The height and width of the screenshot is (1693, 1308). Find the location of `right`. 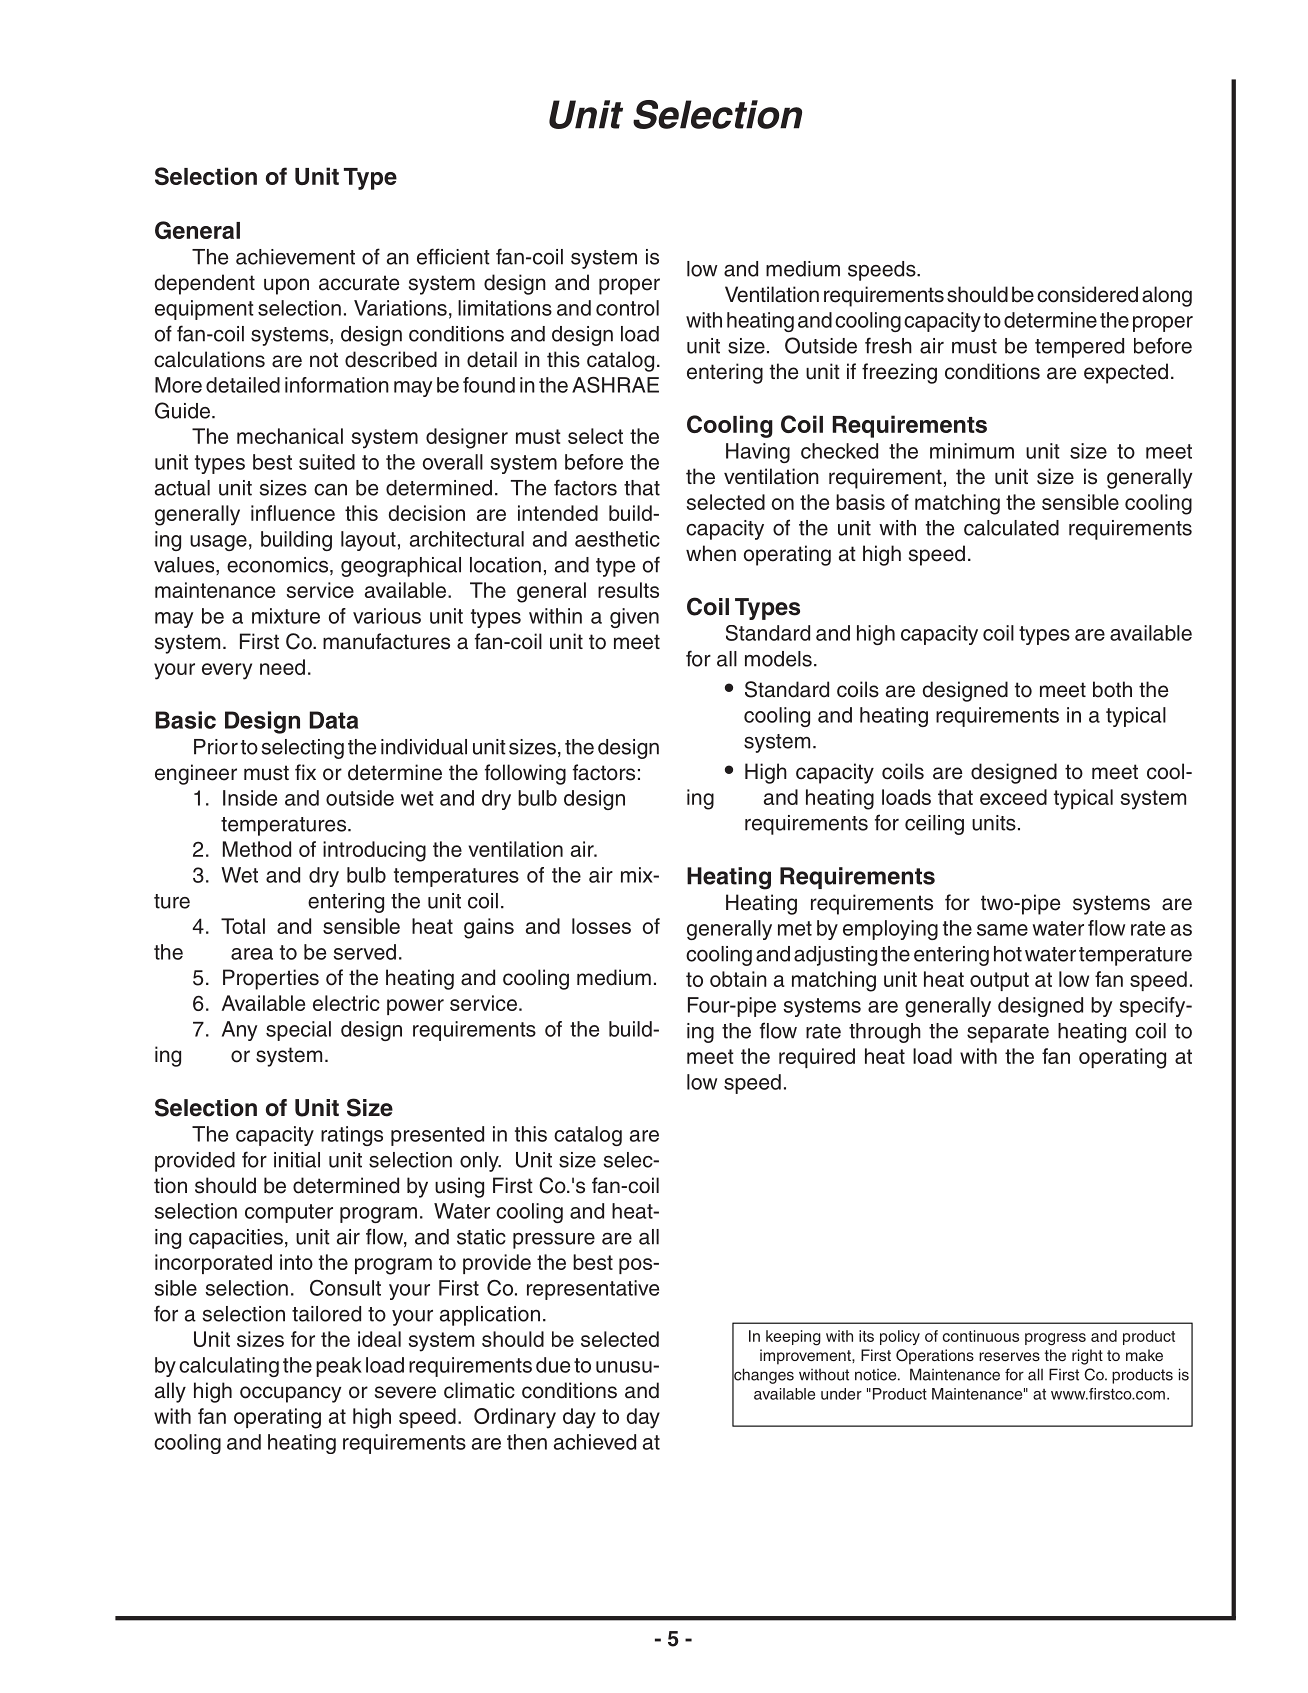

right is located at coordinates (1087, 1357).
